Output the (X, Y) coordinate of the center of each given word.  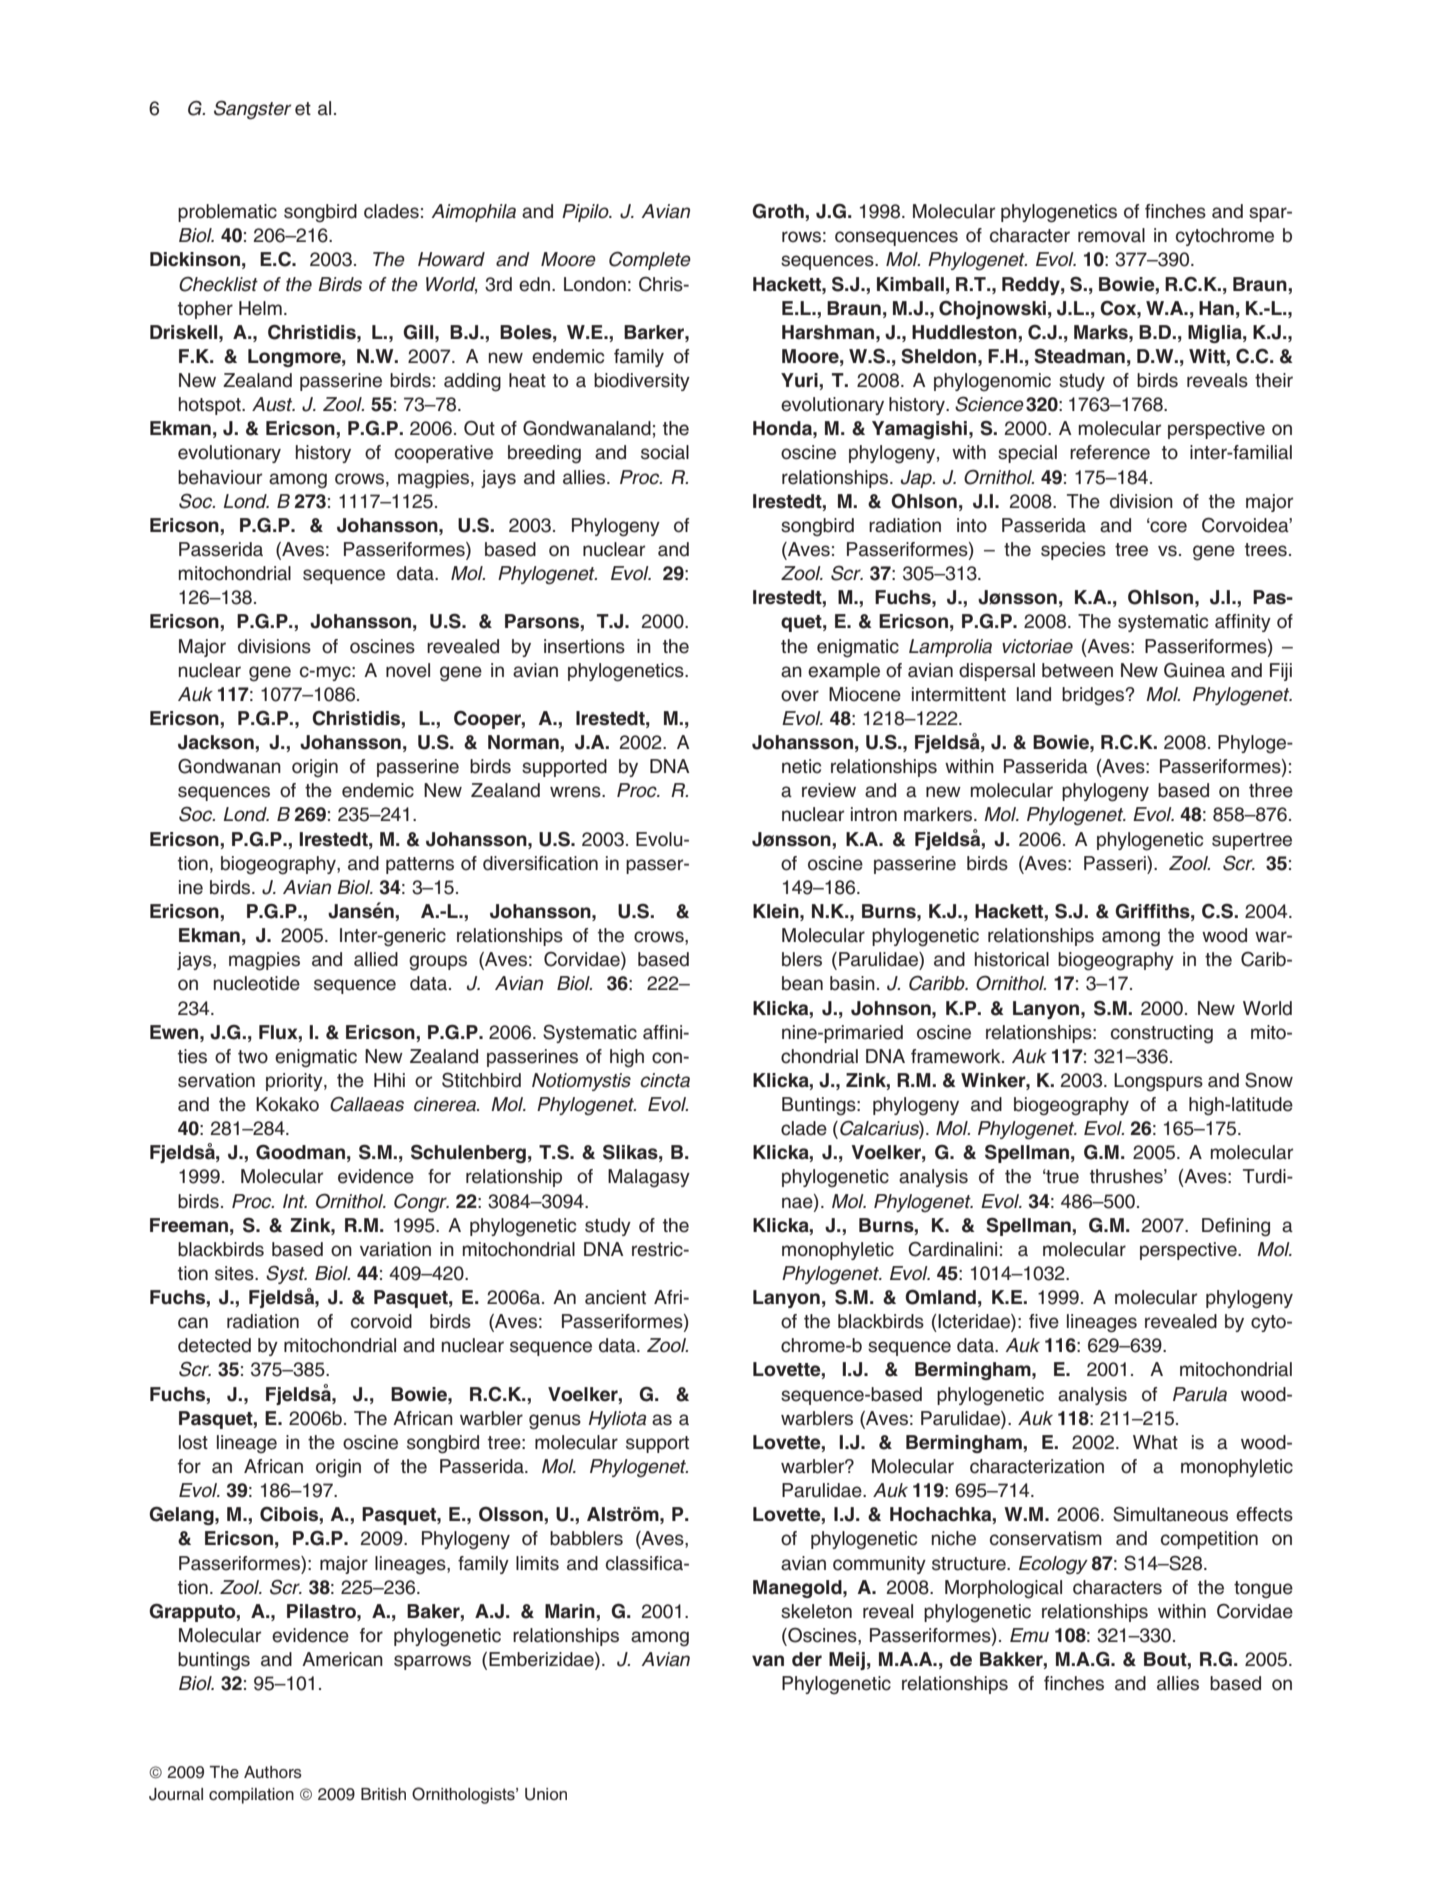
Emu (1029, 1635)
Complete (650, 260)
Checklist (218, 284)
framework (957, 1056)
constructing (1162, 1034)
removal (1111, 235)
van (768, 1661)
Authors (273, 1772)
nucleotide (257, 983)
